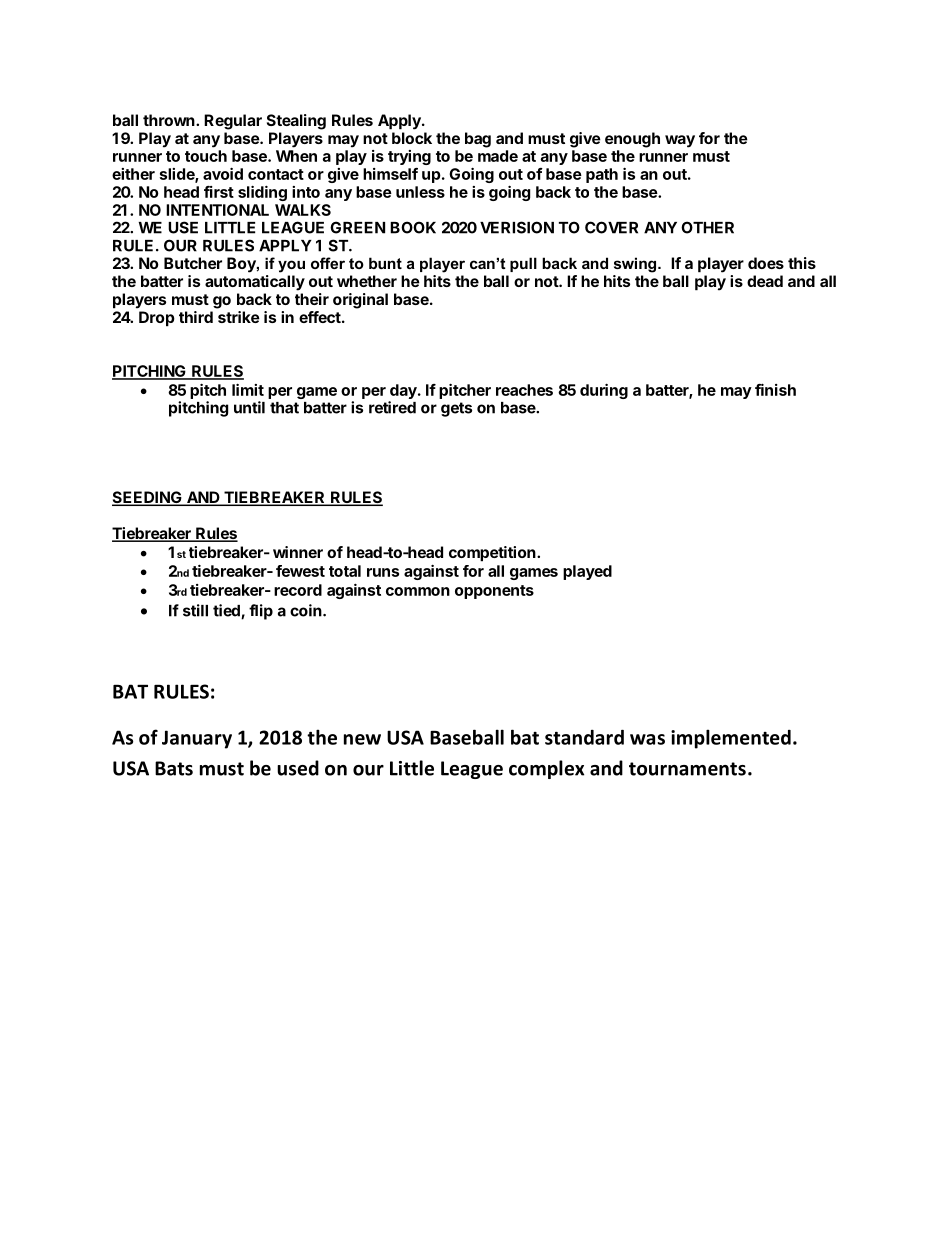 The height and width of the screenshot is (1233, 952). Describe the element at coordinates (493, 554) in the screenshot. I see `competition` at that location.
